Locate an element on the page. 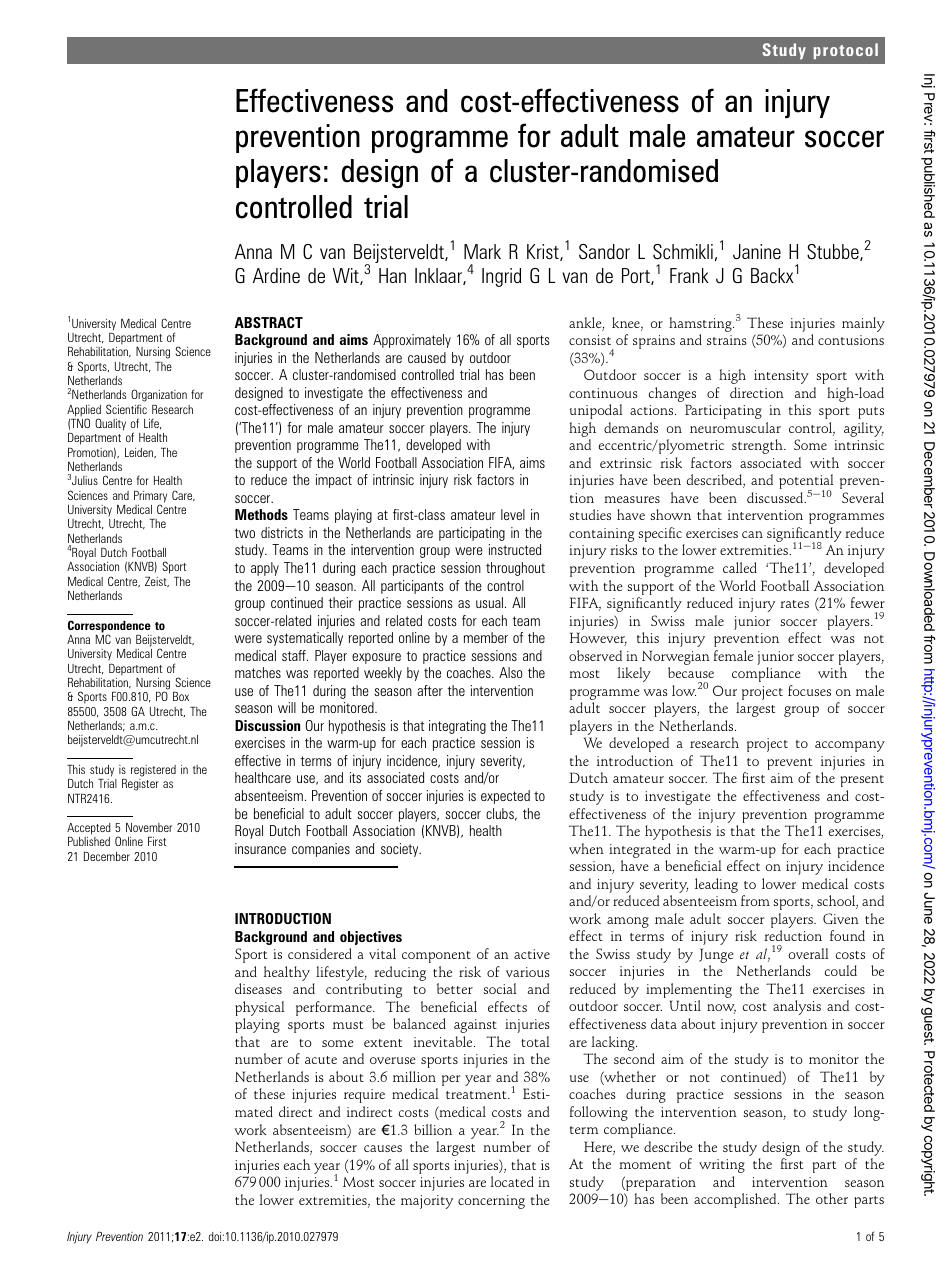 The width and height of the image is (952, 1270). intensity is located at coordinates (781, 377).
